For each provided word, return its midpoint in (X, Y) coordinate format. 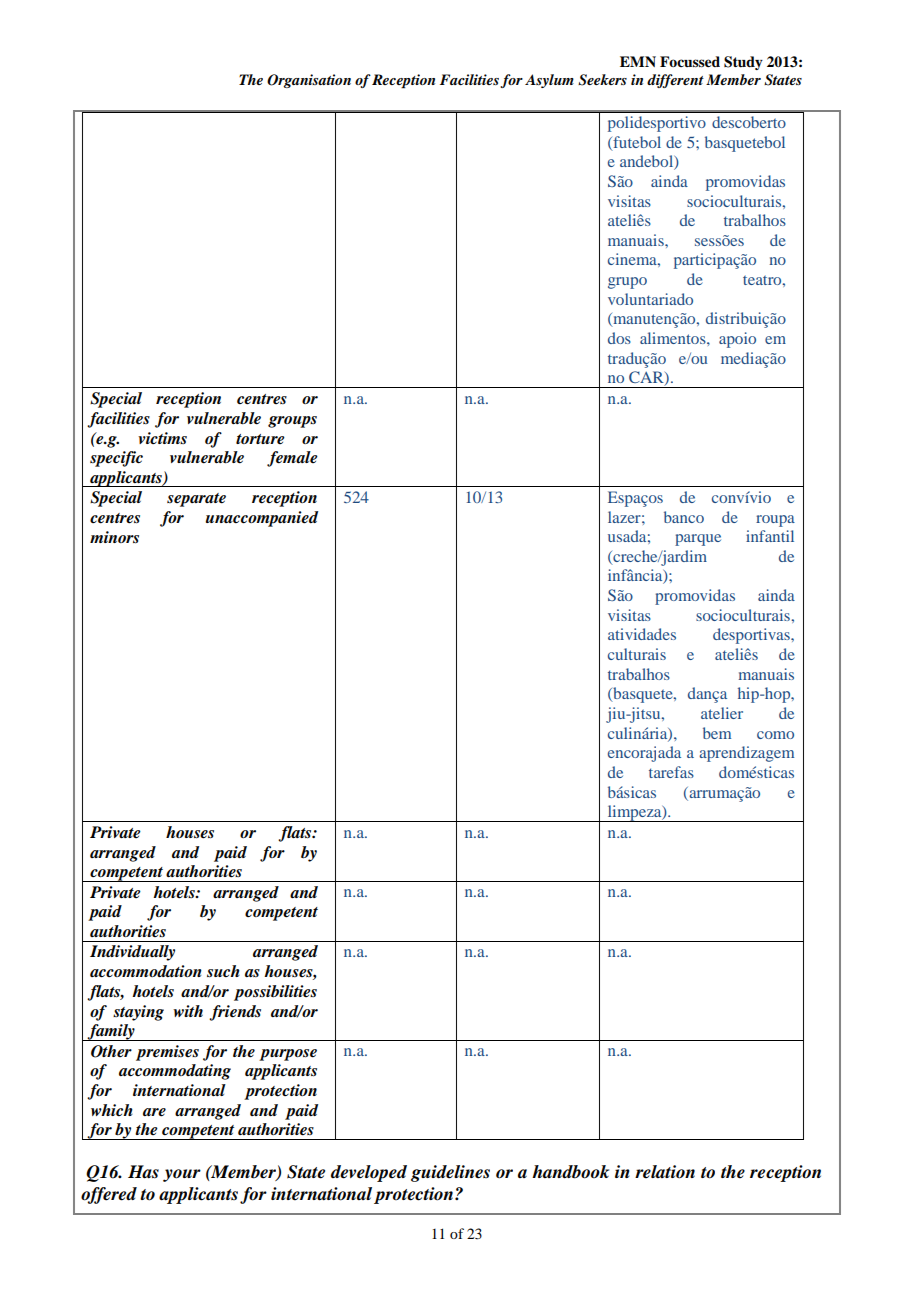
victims (162, 438)
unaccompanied (262, 519)
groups (292, 422)
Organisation (309, 81)
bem (717, 733)
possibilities (275, 993)
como (775, 735)
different (675, 81)
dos (619, 338)
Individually (132, 953)
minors (114, 537)
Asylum (549, 81)
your (182, 1175)
